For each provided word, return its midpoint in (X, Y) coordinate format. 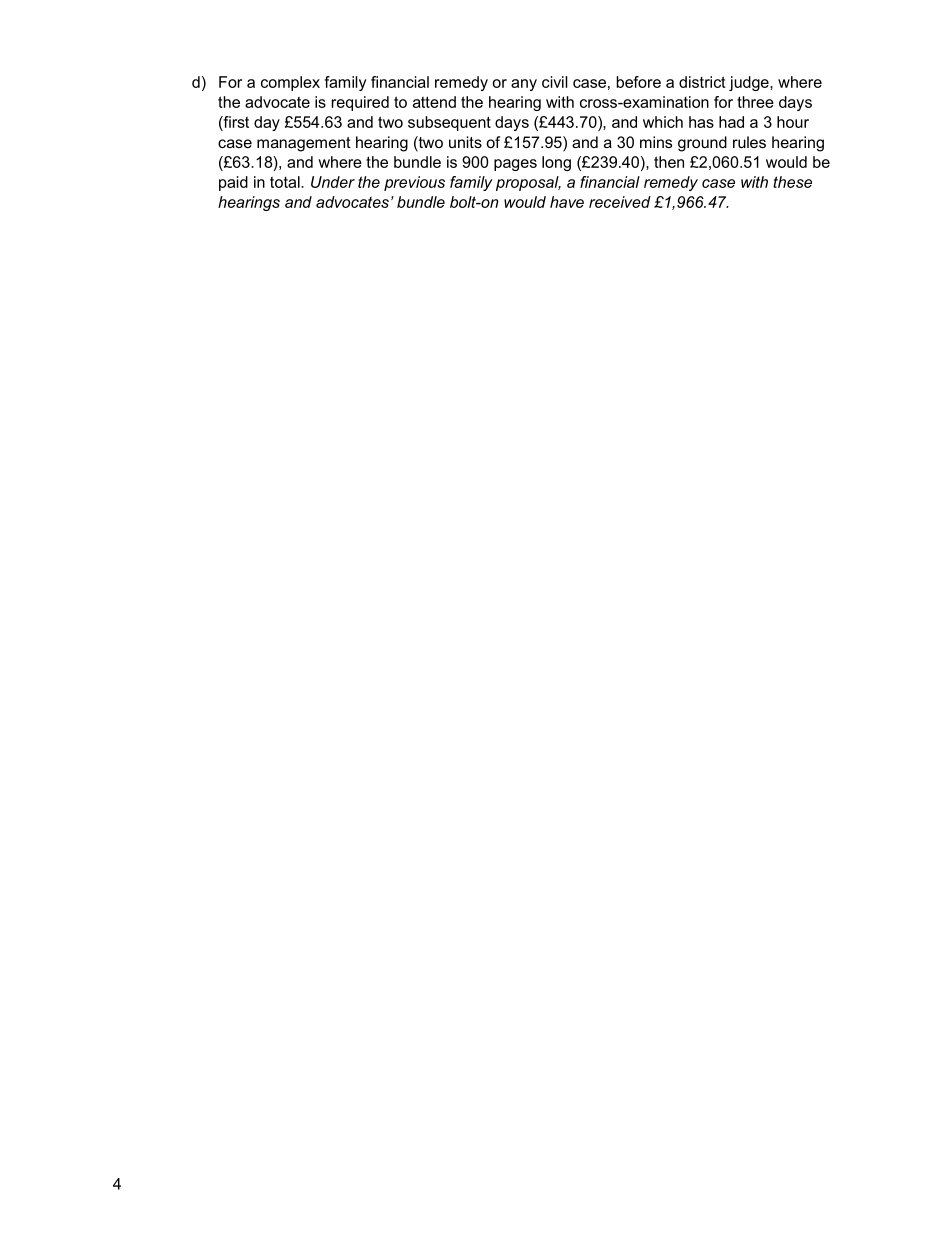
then (669, 162)
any (524, 85)
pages (515, 165)
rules (749, 142)
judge (750, 83)
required (360, 103)
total (286, 182)
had (731, 122)
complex (290, 83)
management (304, 144)
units (465, 142)
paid (233, 183)
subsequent (449, 123)
